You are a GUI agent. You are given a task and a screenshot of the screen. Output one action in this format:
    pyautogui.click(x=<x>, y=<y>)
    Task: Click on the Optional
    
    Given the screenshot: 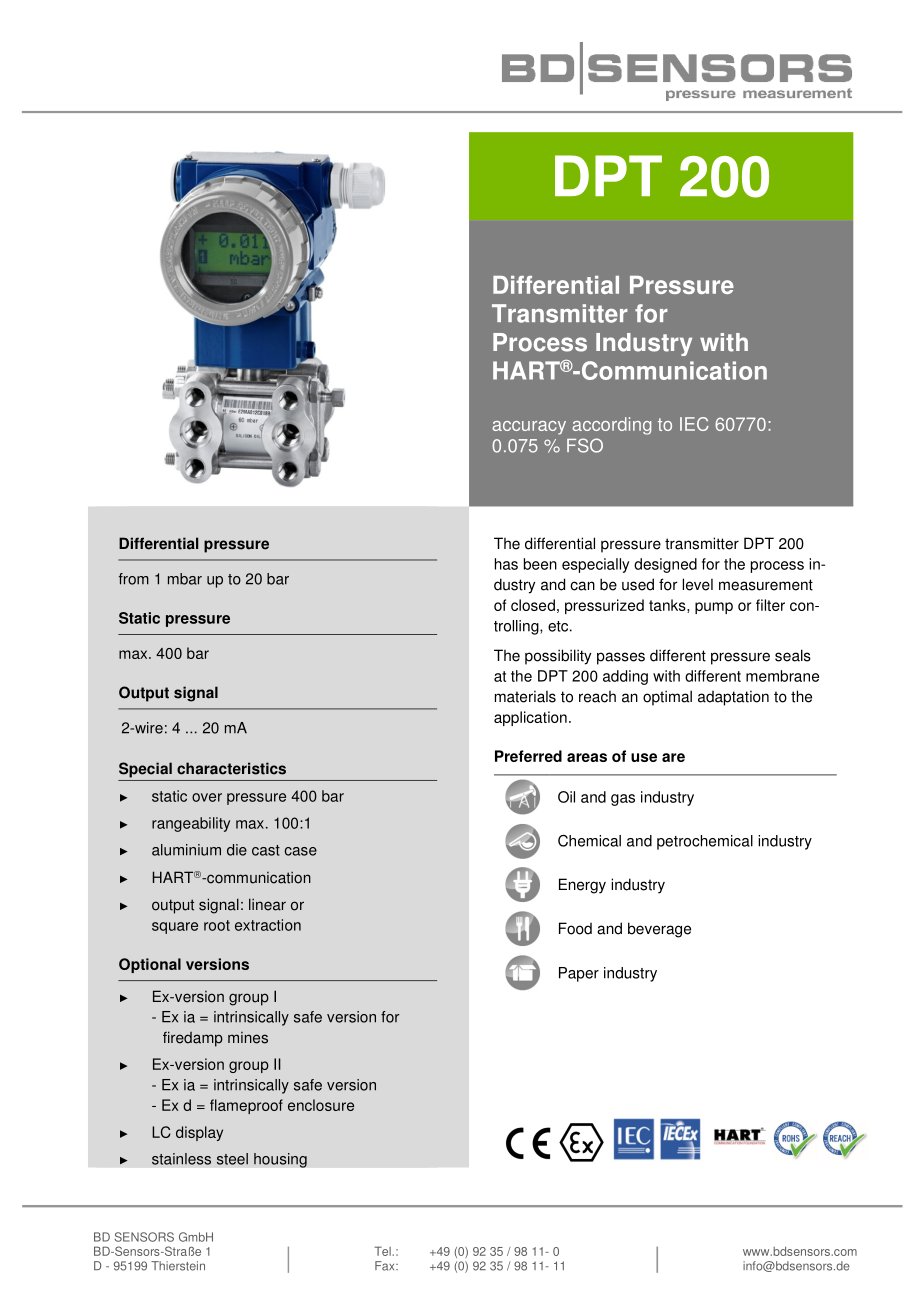 What is the action you would take?
    pyautogui.click(x=150, y=965)
